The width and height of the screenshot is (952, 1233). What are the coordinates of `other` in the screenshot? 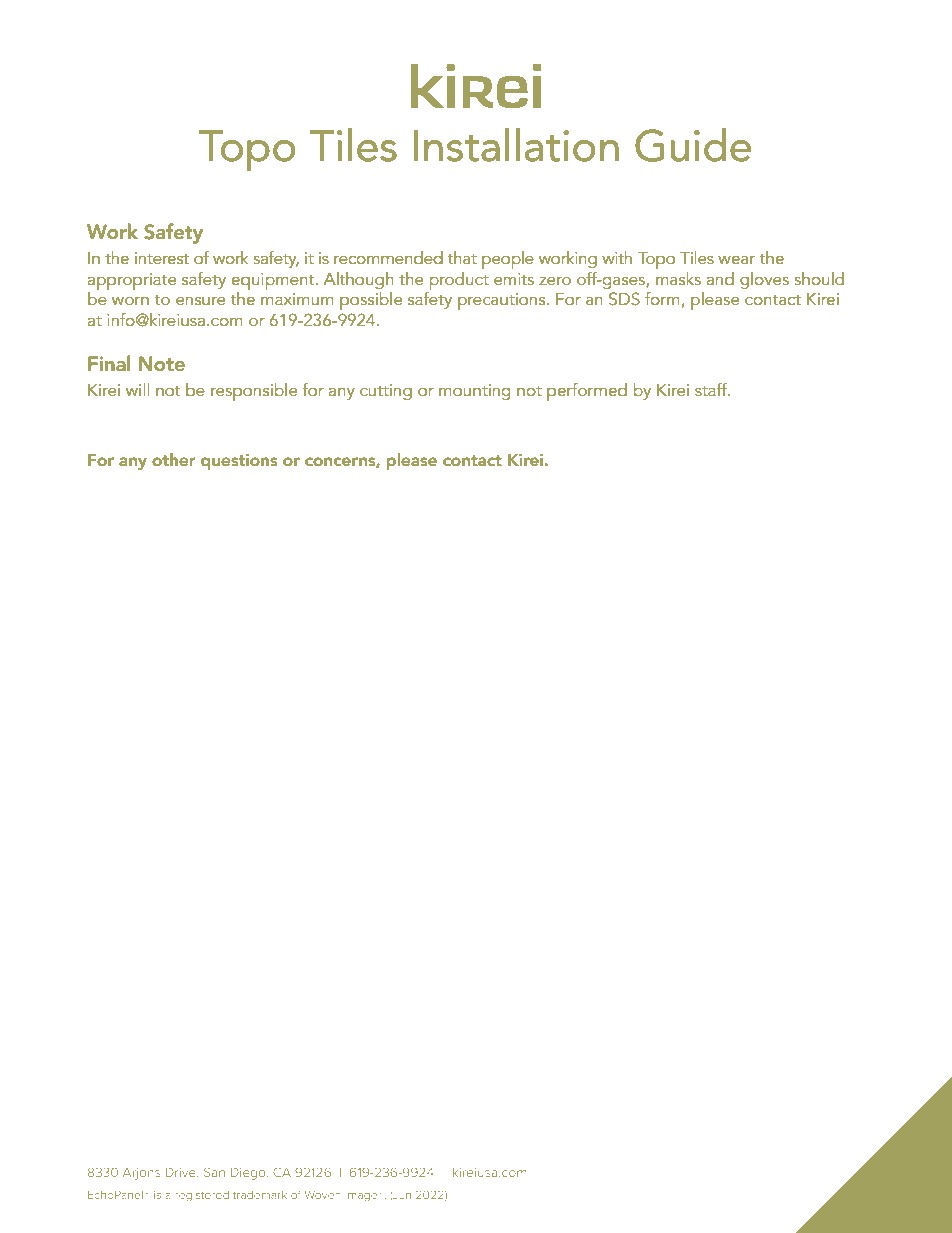 It's located at (173, 459).
